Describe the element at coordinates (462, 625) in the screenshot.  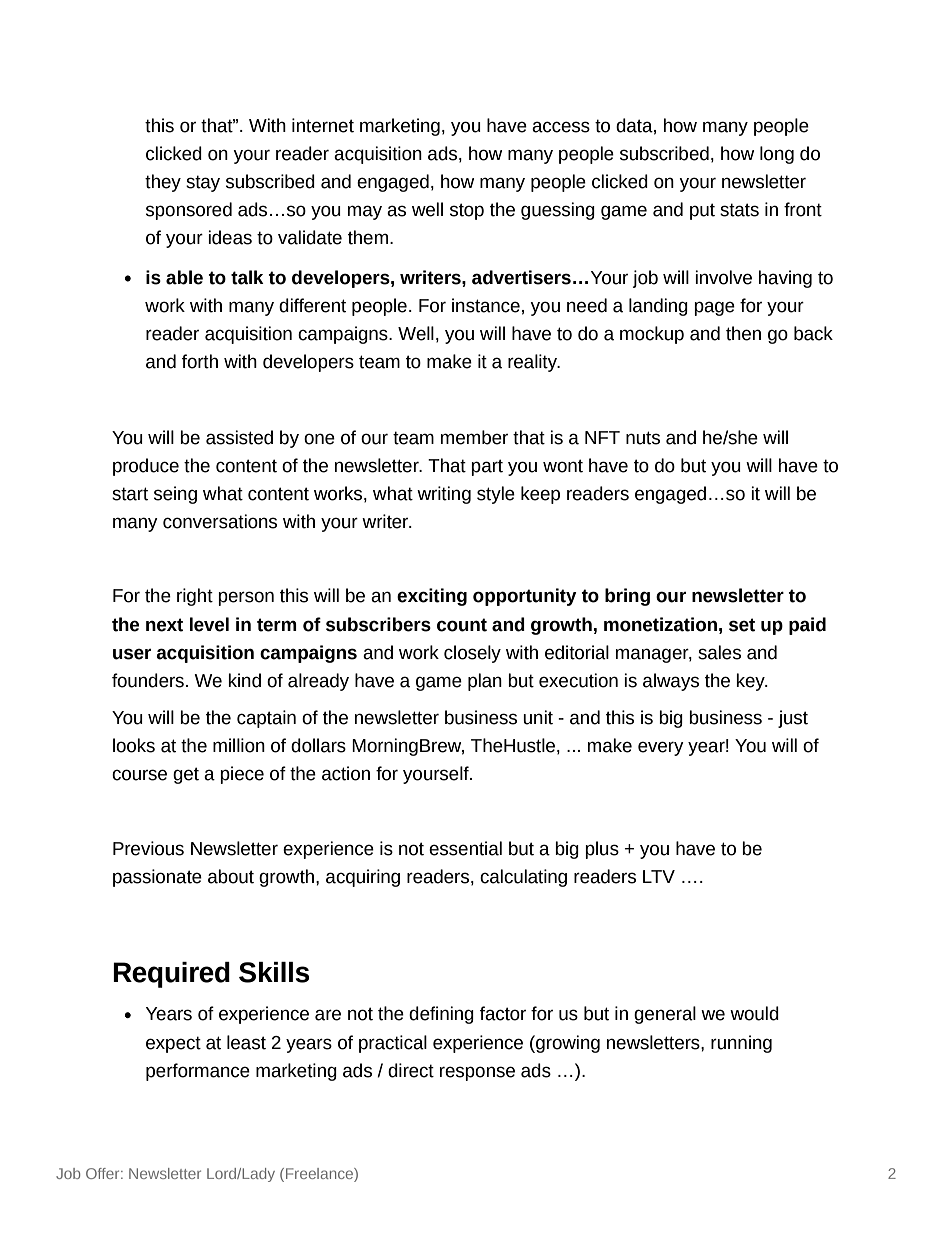
I see `count` at that location.
